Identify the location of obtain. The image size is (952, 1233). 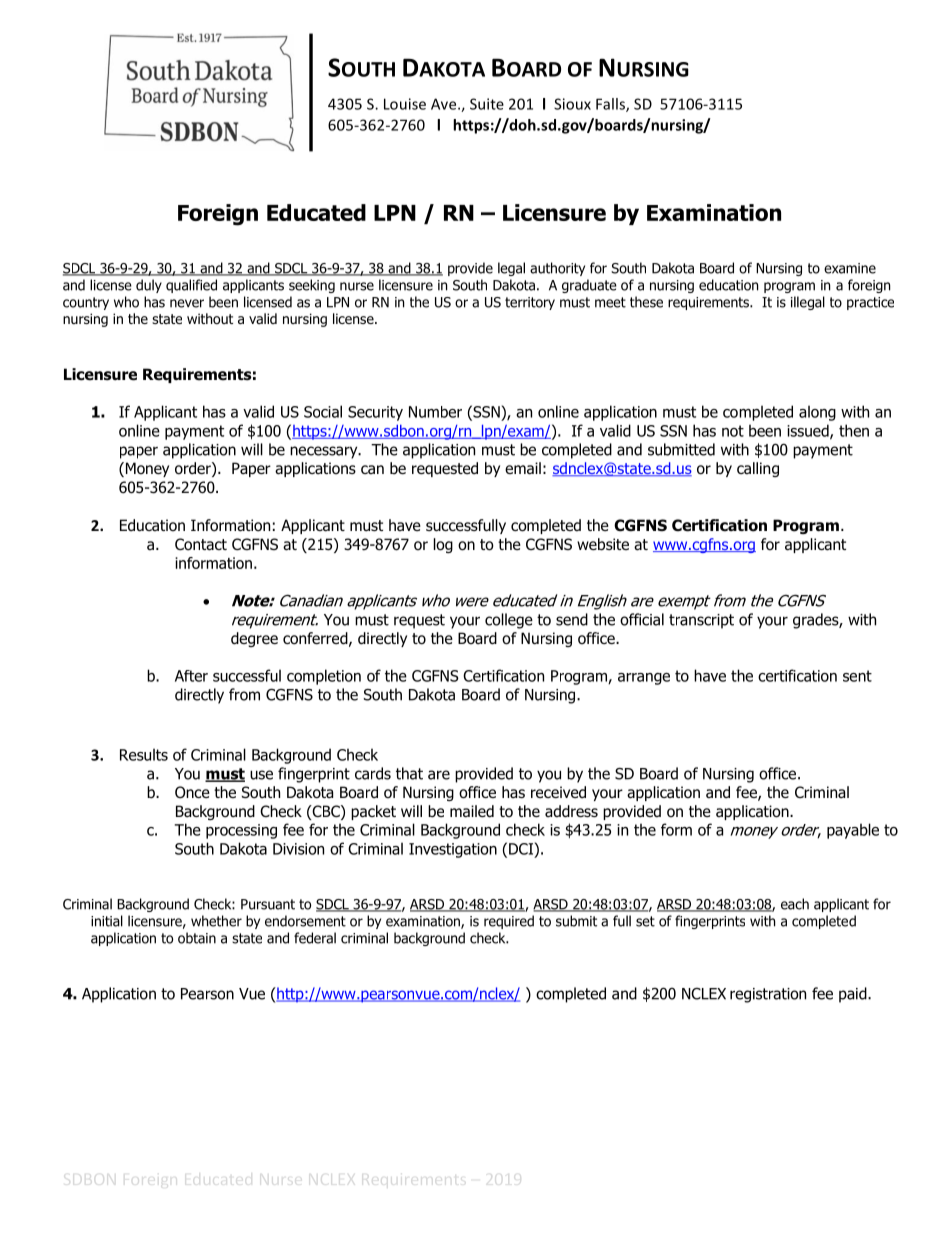
(197, 938).
